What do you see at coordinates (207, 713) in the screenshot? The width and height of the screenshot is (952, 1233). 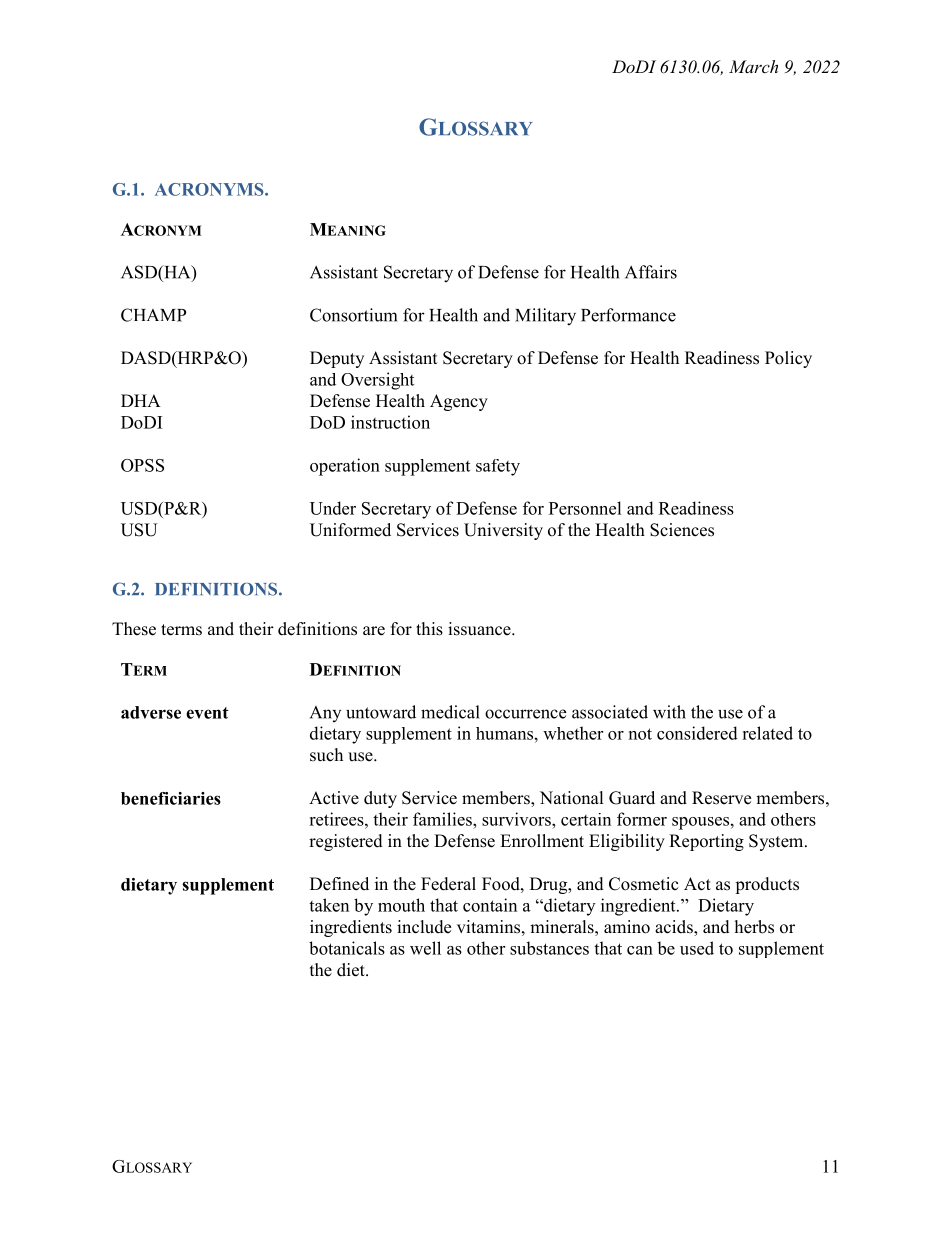 I see `event` at bounding box center [207, 713].
